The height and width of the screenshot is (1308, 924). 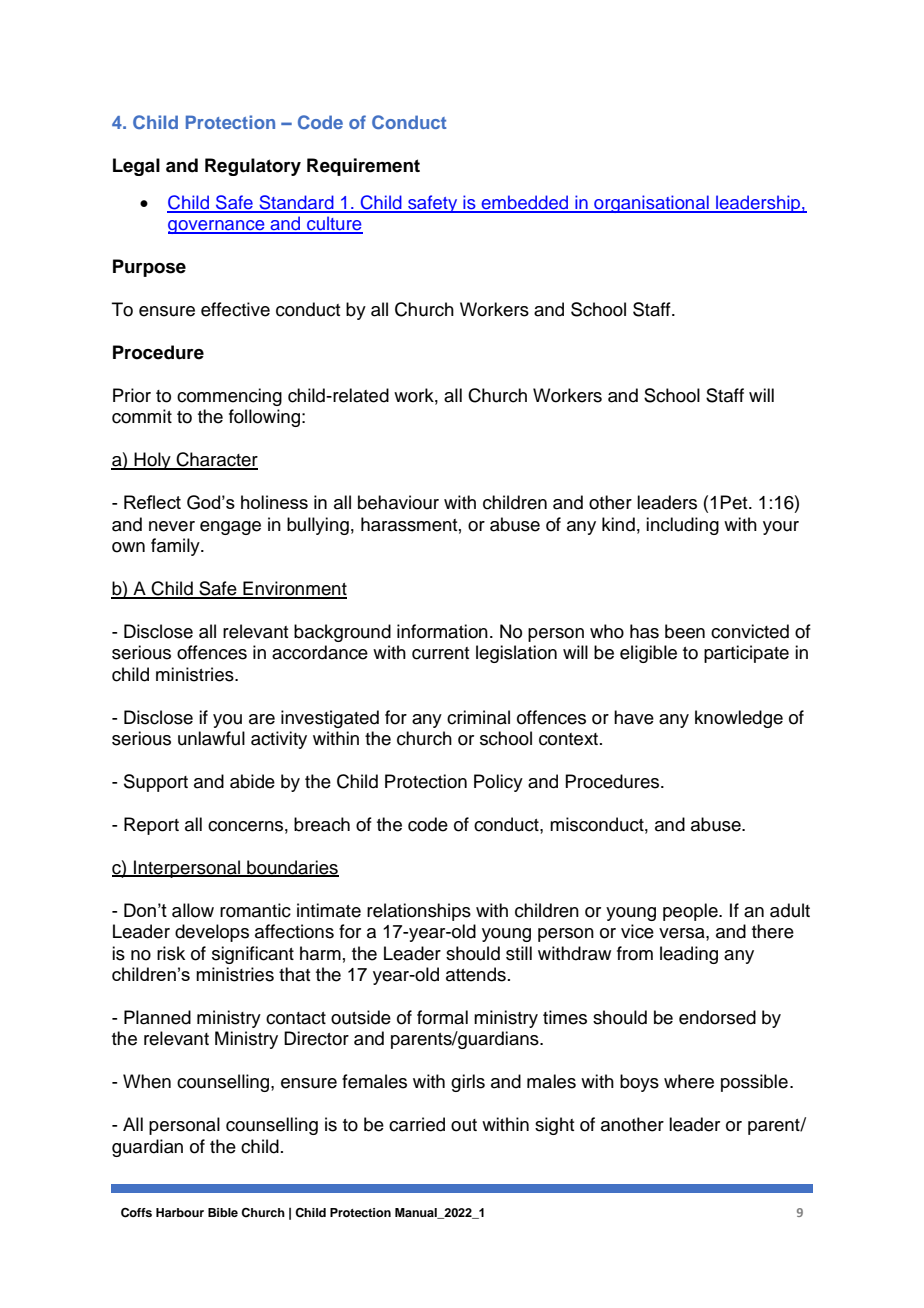 What do you see at coordinates (217, 227) in the screenshot?
I see `governance` at bounding box center [217, 227].
